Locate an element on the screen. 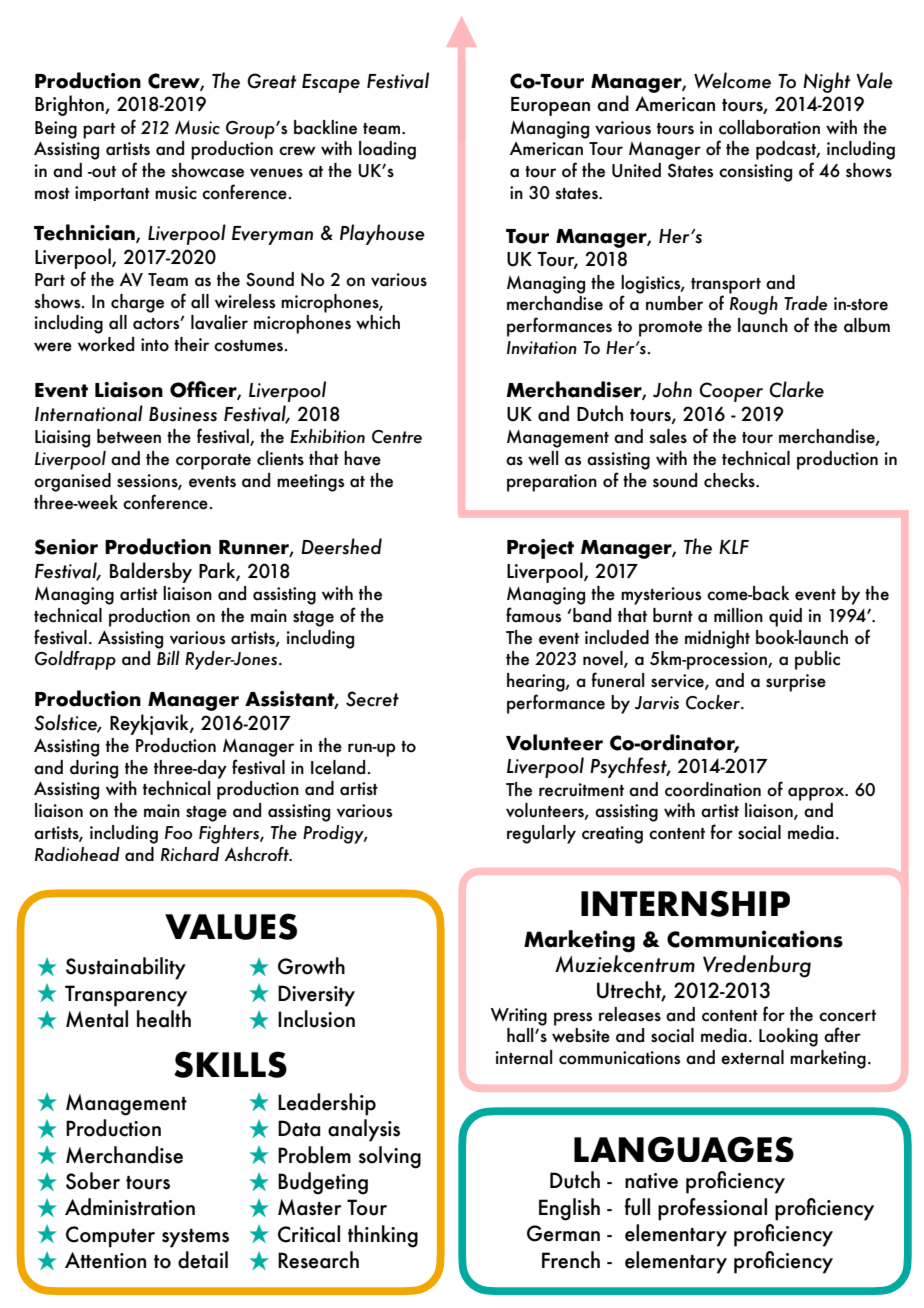  Sustainability is located at coordinates (126, 968).
